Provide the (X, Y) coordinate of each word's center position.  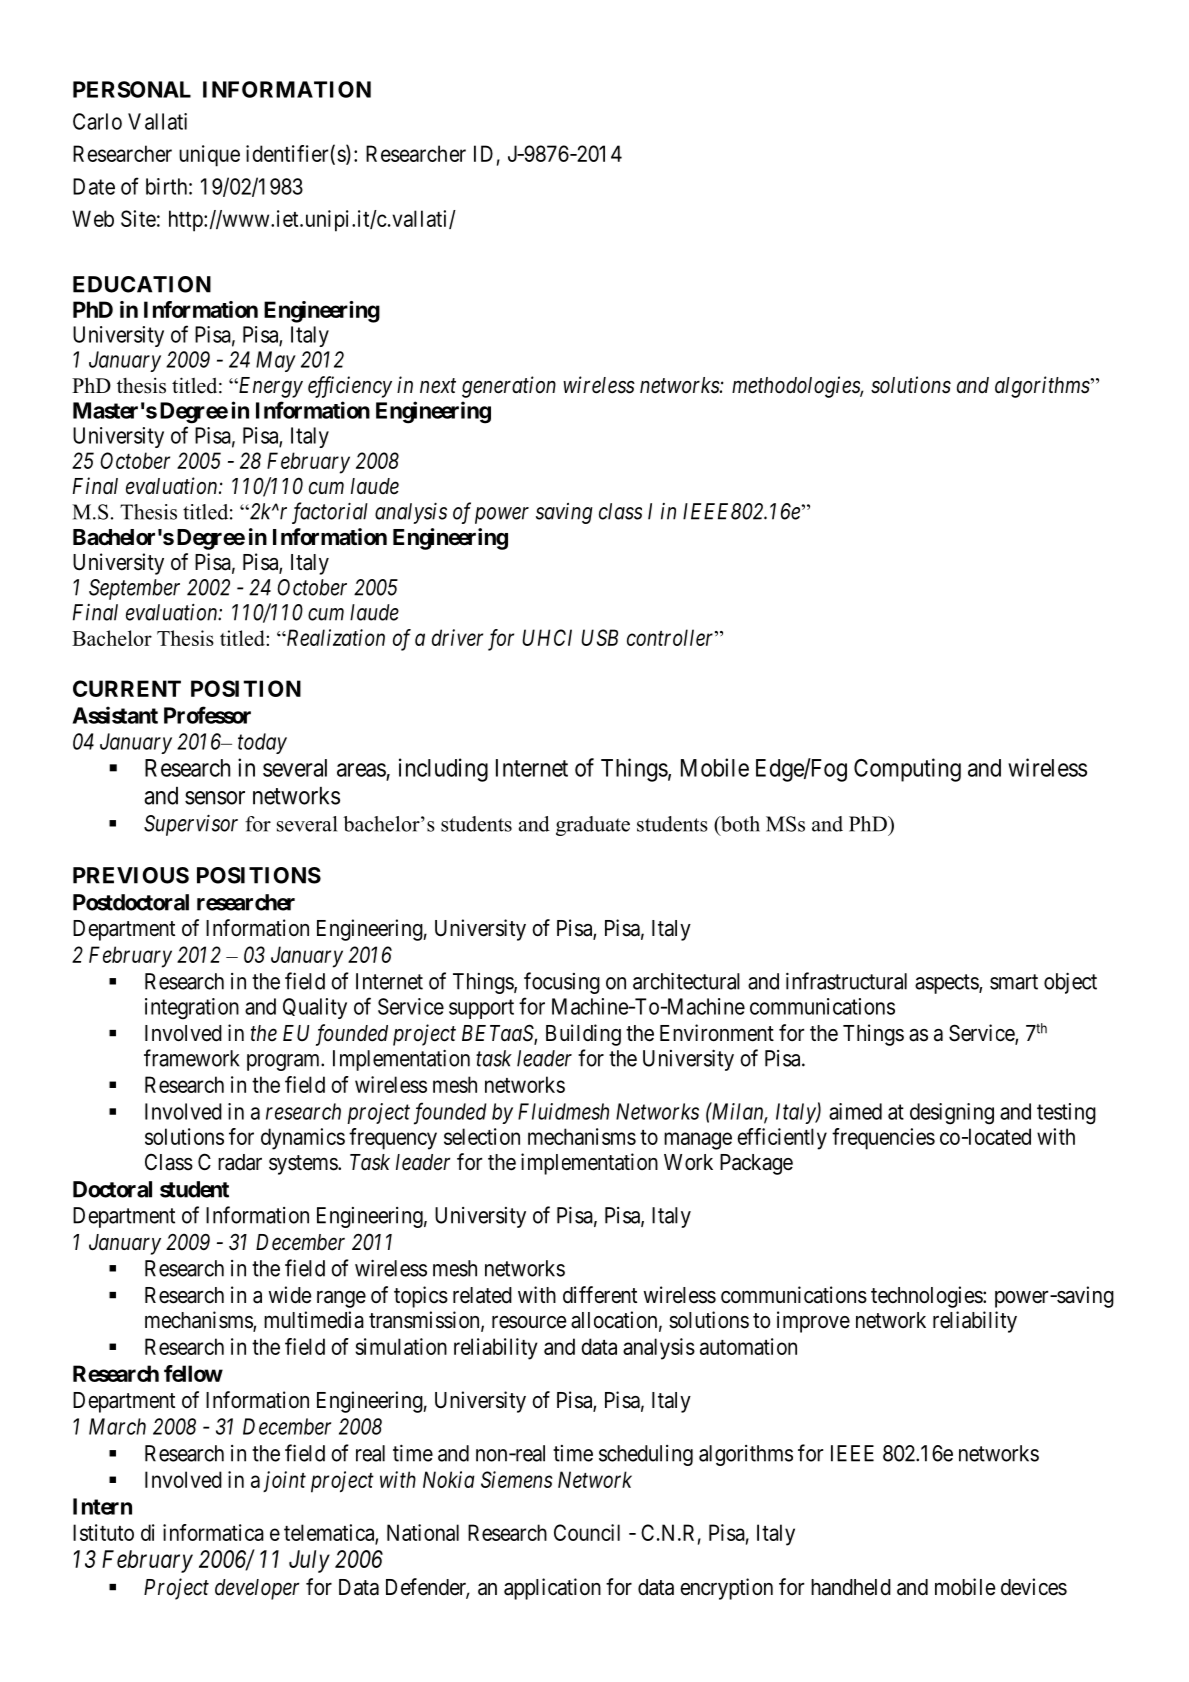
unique (209, 156)
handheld (851, 1587)
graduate (593, 826)
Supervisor (191, 825)
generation (509, 387)
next (438, 386)
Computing (907, 770)
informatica (213, 1532)
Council (587, 1532)
